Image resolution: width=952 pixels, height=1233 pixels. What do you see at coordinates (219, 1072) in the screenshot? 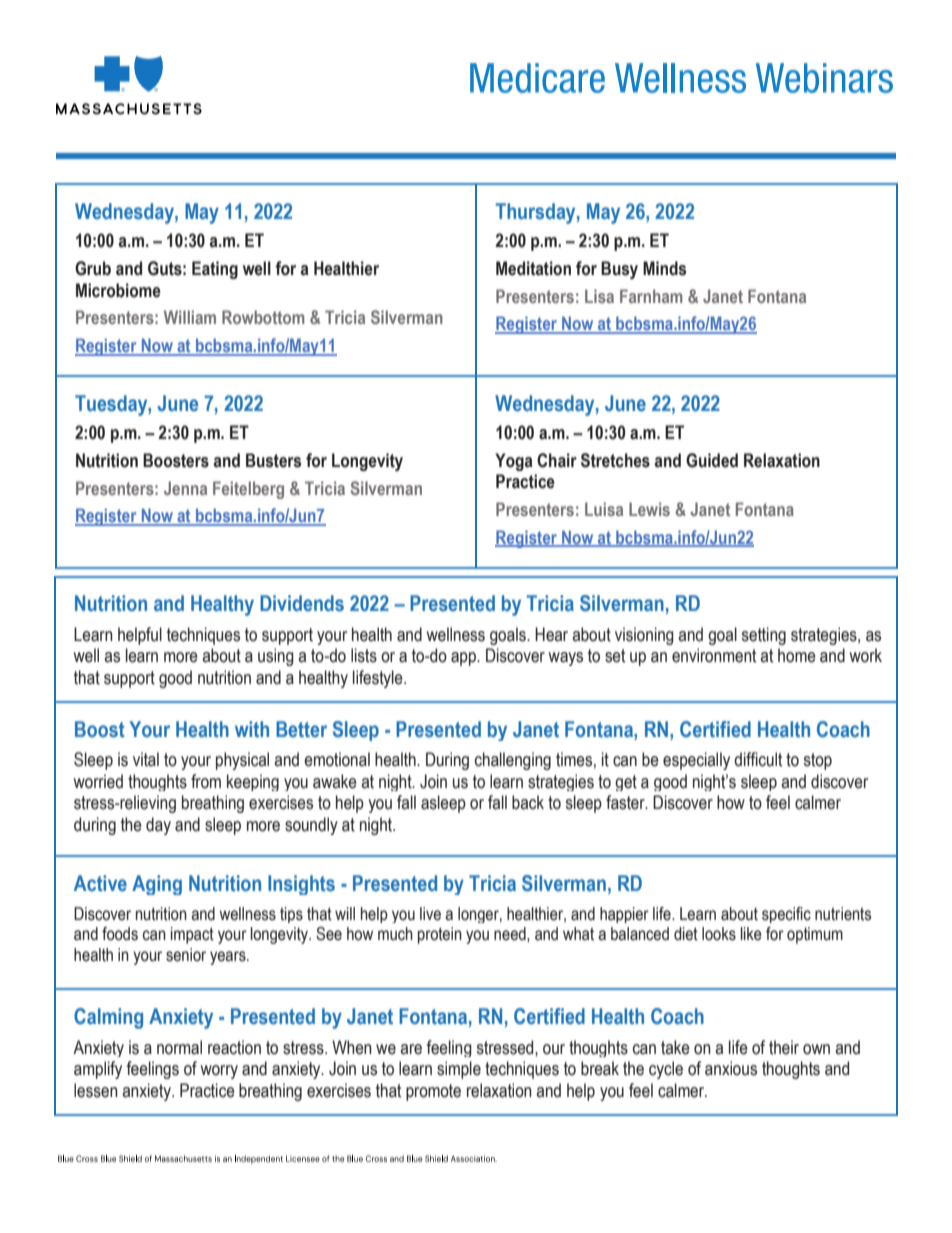
I see `worry` at bounding box center [219, 1072].
